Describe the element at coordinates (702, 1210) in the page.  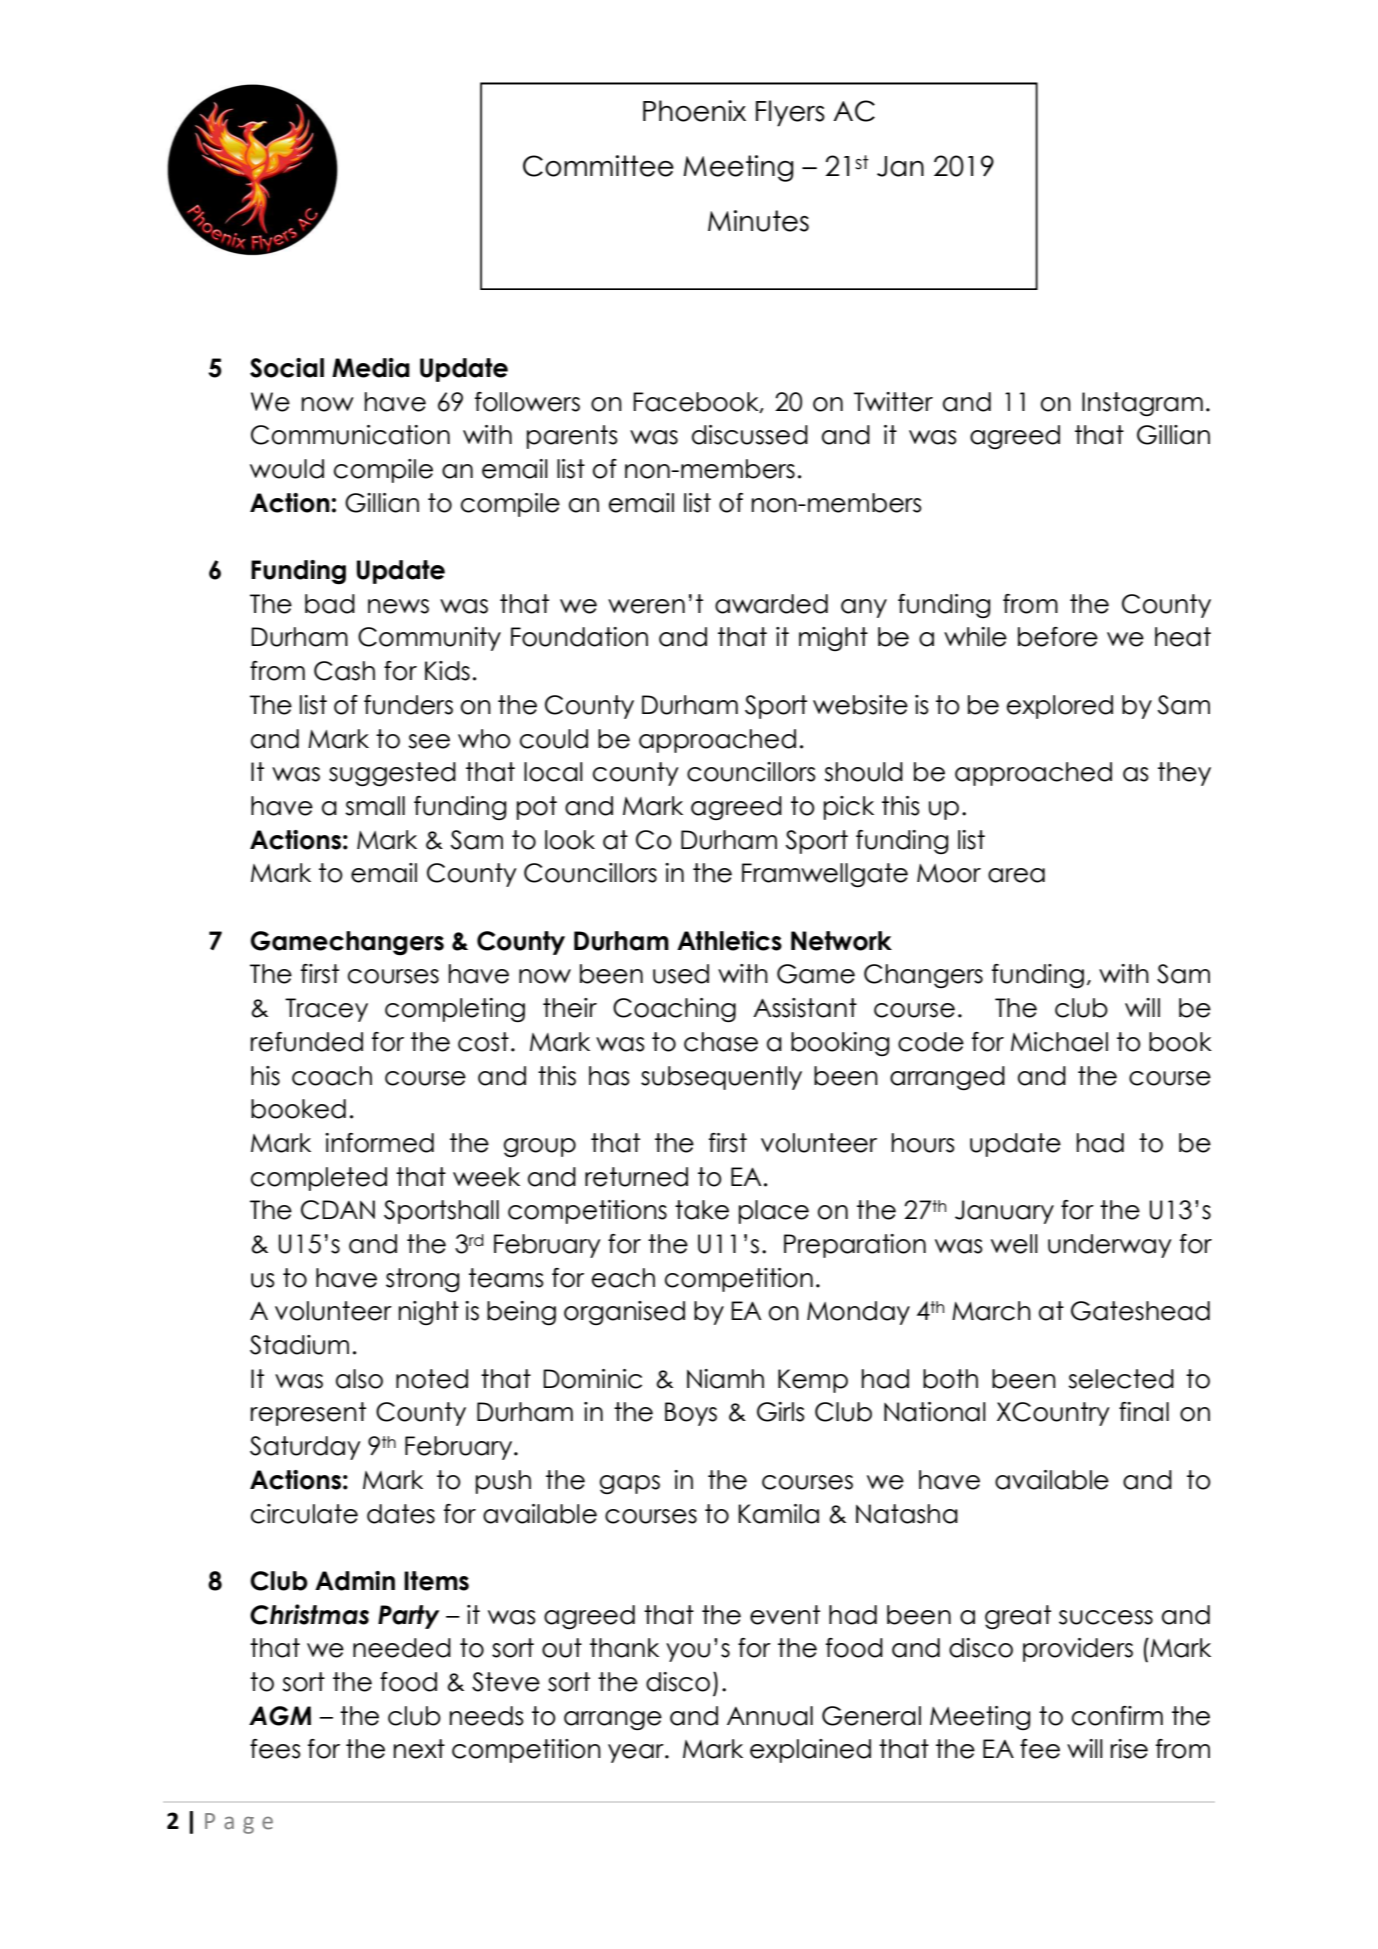
I see `take` at that location.
